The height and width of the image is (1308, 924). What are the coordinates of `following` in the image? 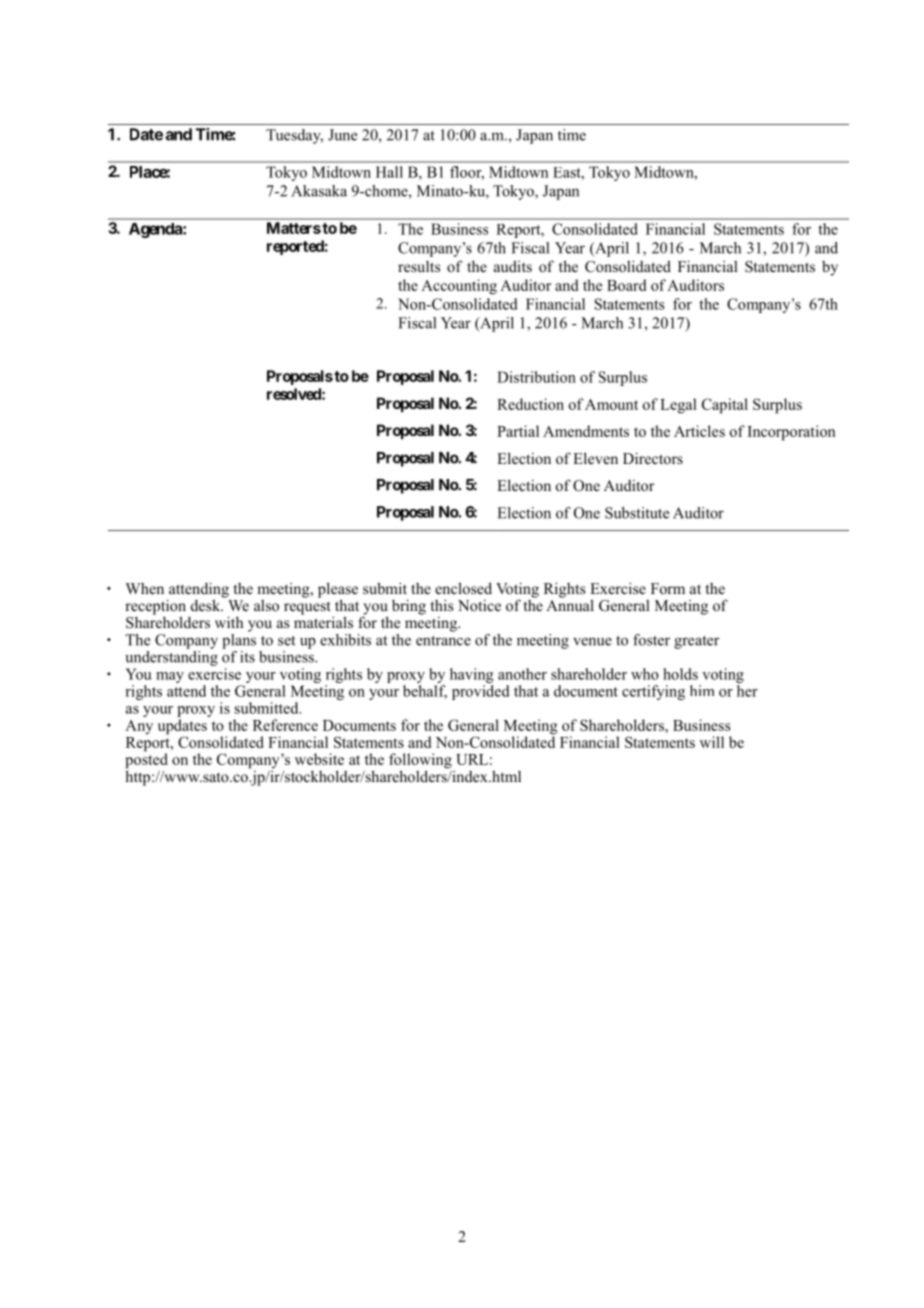 It's located at (420, 762).
